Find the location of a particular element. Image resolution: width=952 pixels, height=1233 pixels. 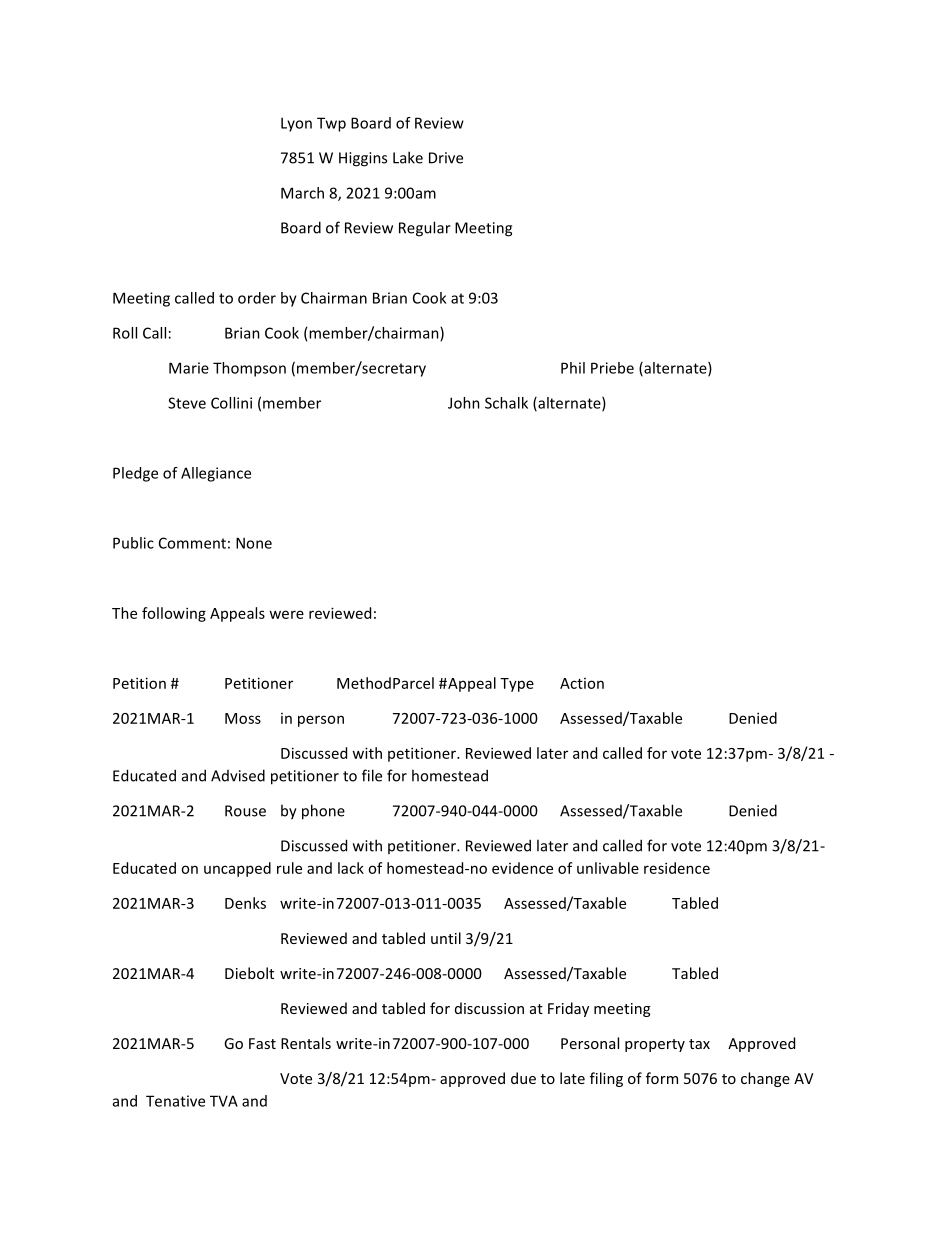

Phil is located at coordinates (573, 368).
